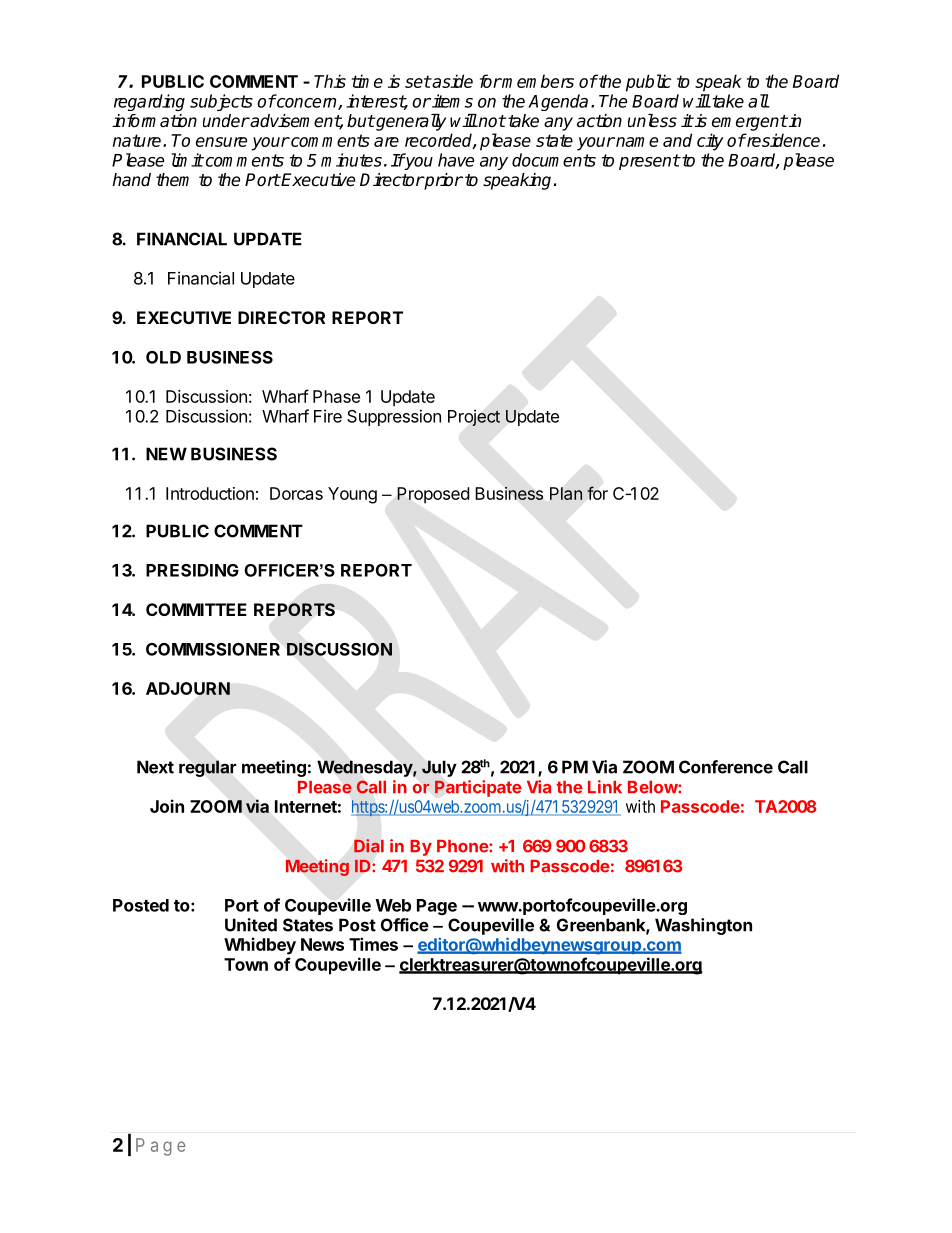 Image resolution: width=952 pixels, height=1233 pixels. What do you see at coordinates (439, 768) in the page?
I see `July` at bounding box center [439, 768].
